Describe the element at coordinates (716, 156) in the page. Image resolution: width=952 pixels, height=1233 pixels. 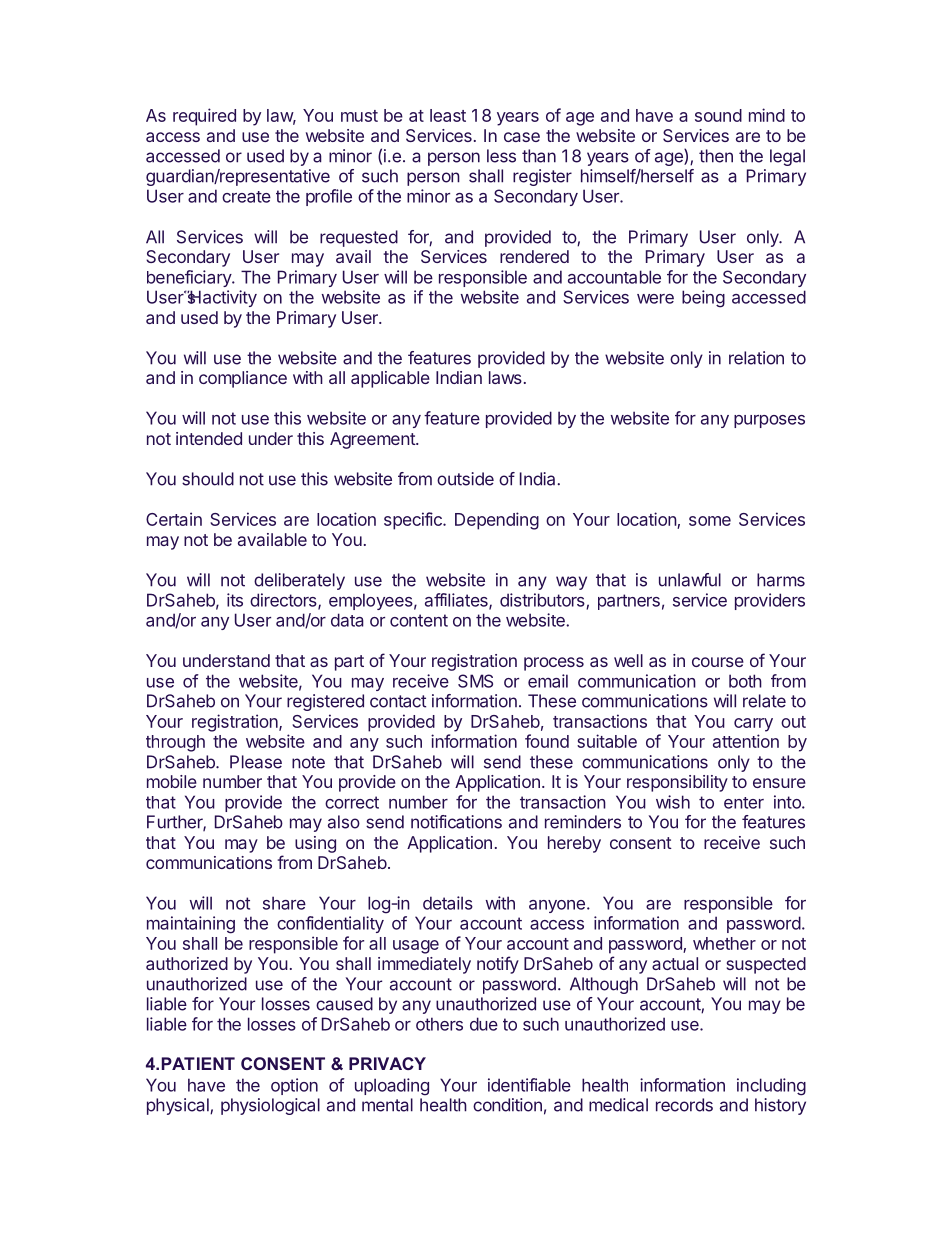
I see `then` at that location.
